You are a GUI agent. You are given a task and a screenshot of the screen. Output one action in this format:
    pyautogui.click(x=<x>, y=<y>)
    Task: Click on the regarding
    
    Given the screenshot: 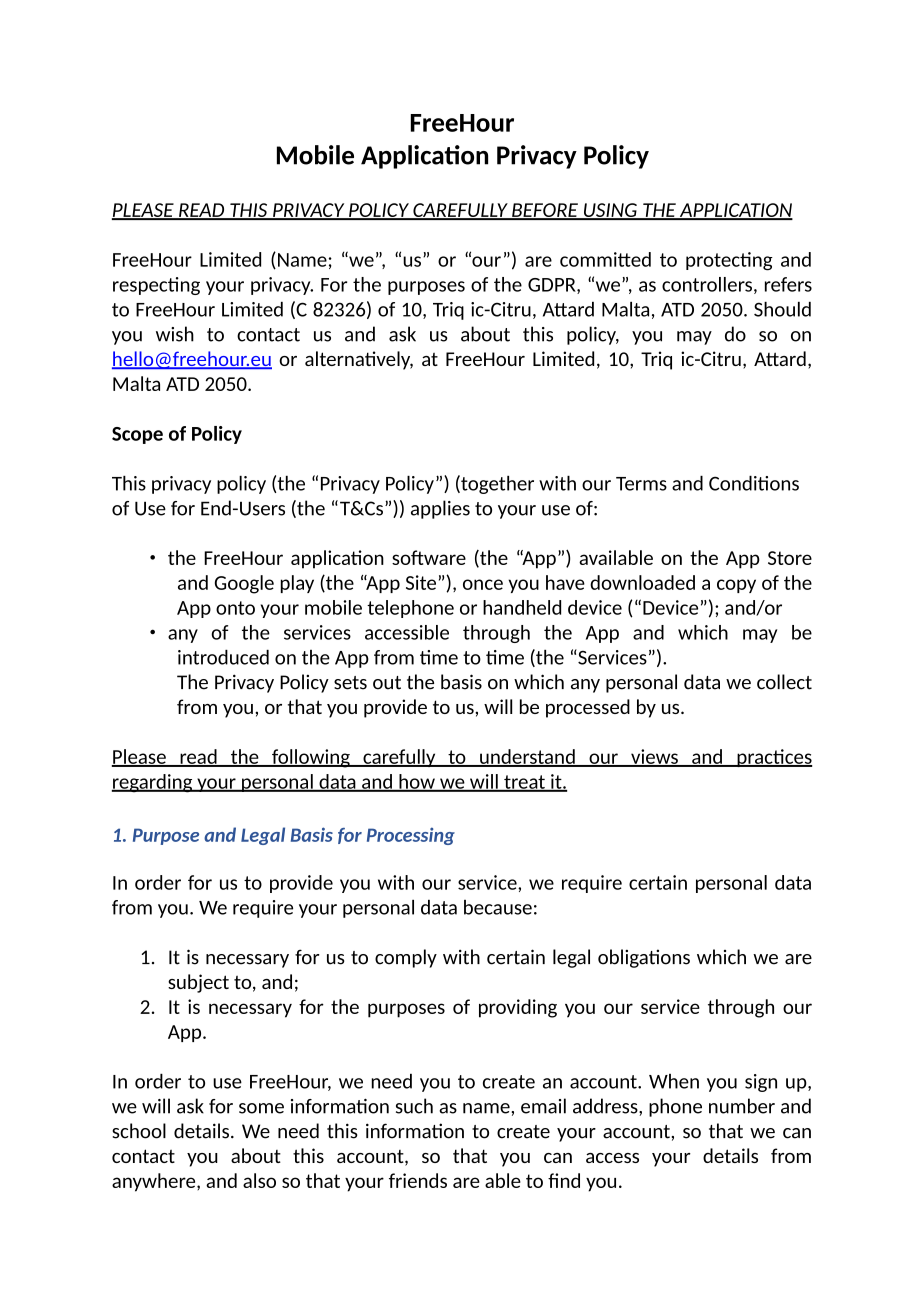 What is the action you would take?
    pyautogui.click(x=153, y=783)
